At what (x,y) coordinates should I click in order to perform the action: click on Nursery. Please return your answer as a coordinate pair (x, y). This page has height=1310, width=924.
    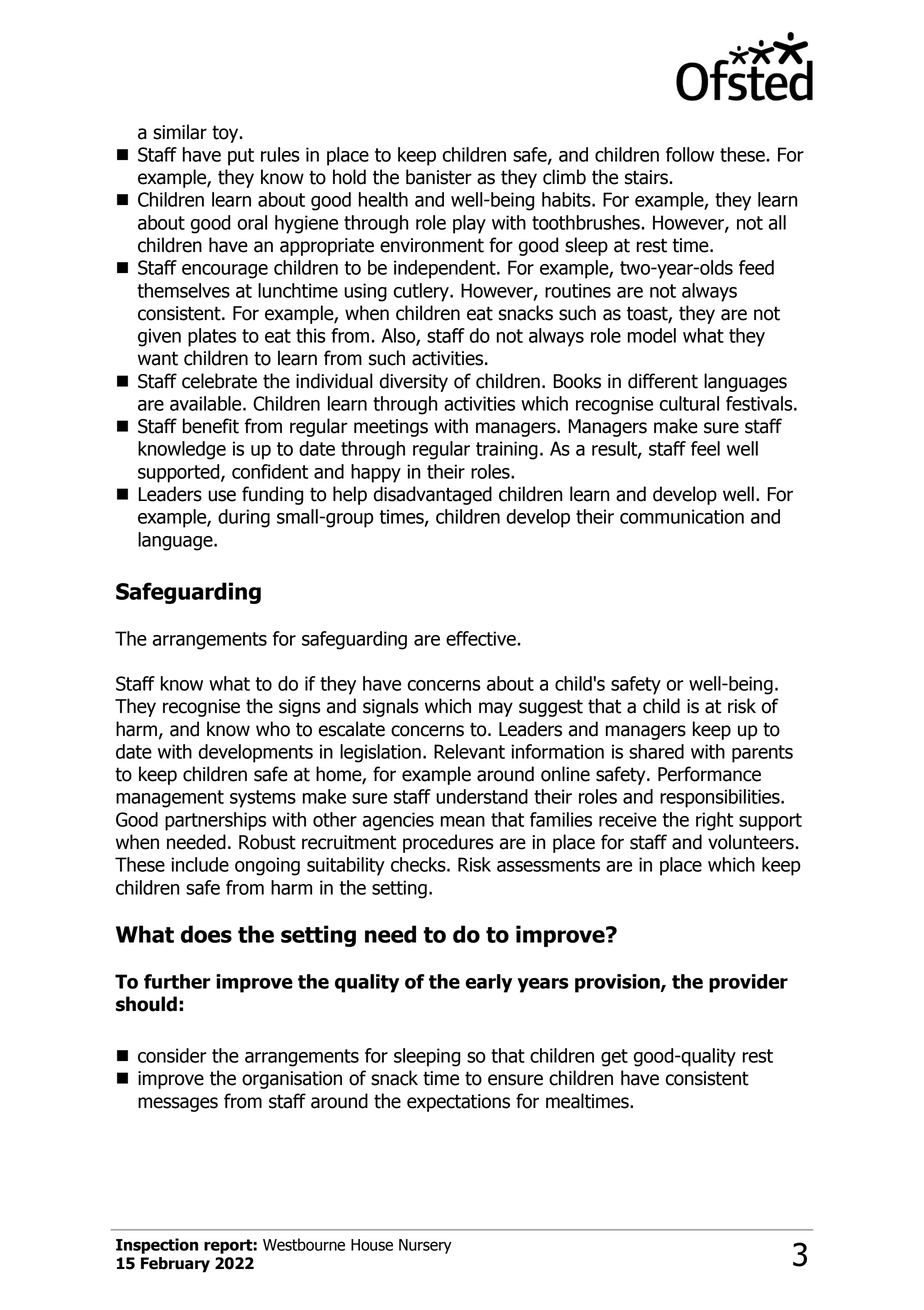
    Looking at the image, I should click on (425, 1246).
